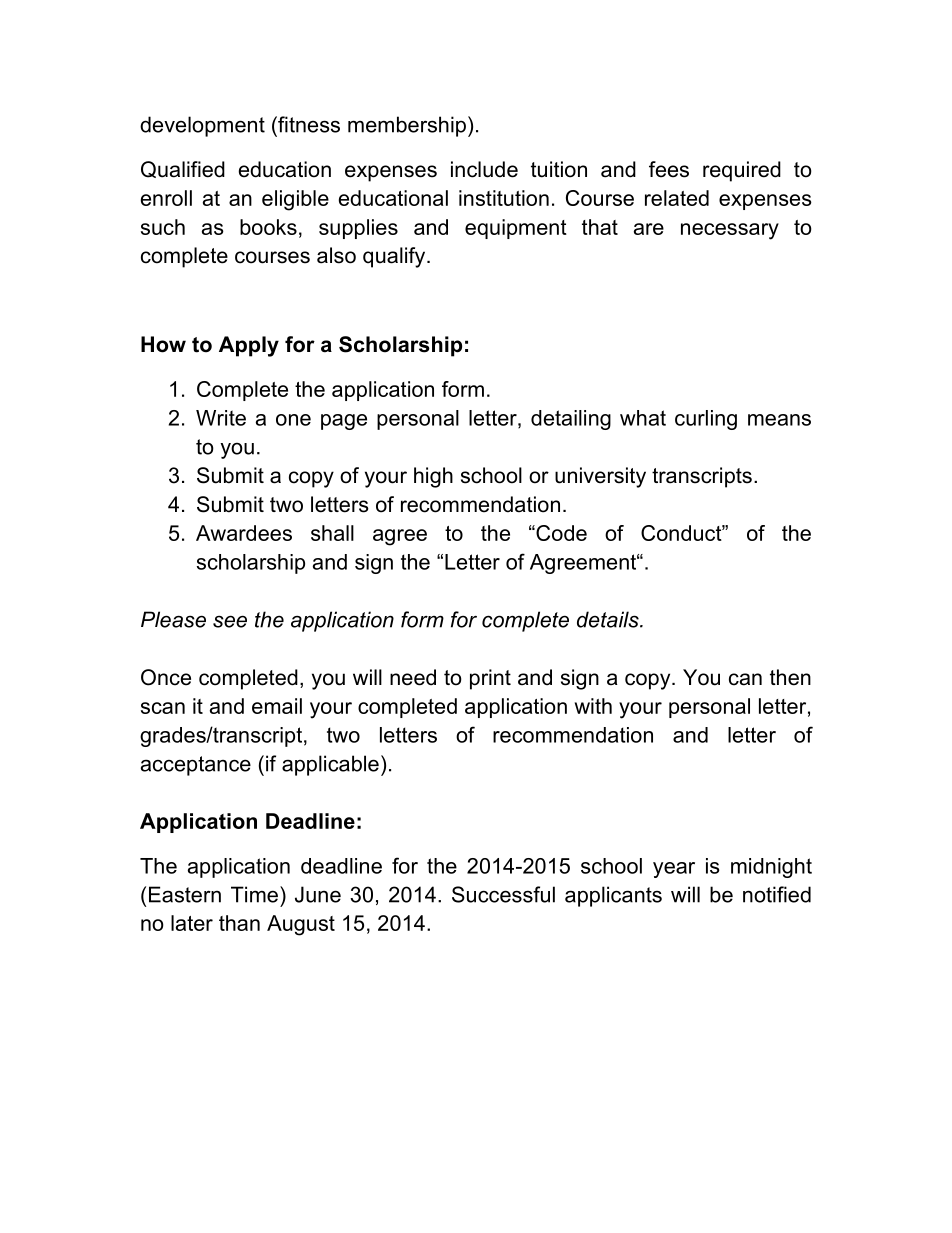 Image resolution: width=952 pixels, height=1233 pixels. What do you see at coordinates (503, 894) in the screenshot?
I see `Successful` at bounding box center [503, 894].
